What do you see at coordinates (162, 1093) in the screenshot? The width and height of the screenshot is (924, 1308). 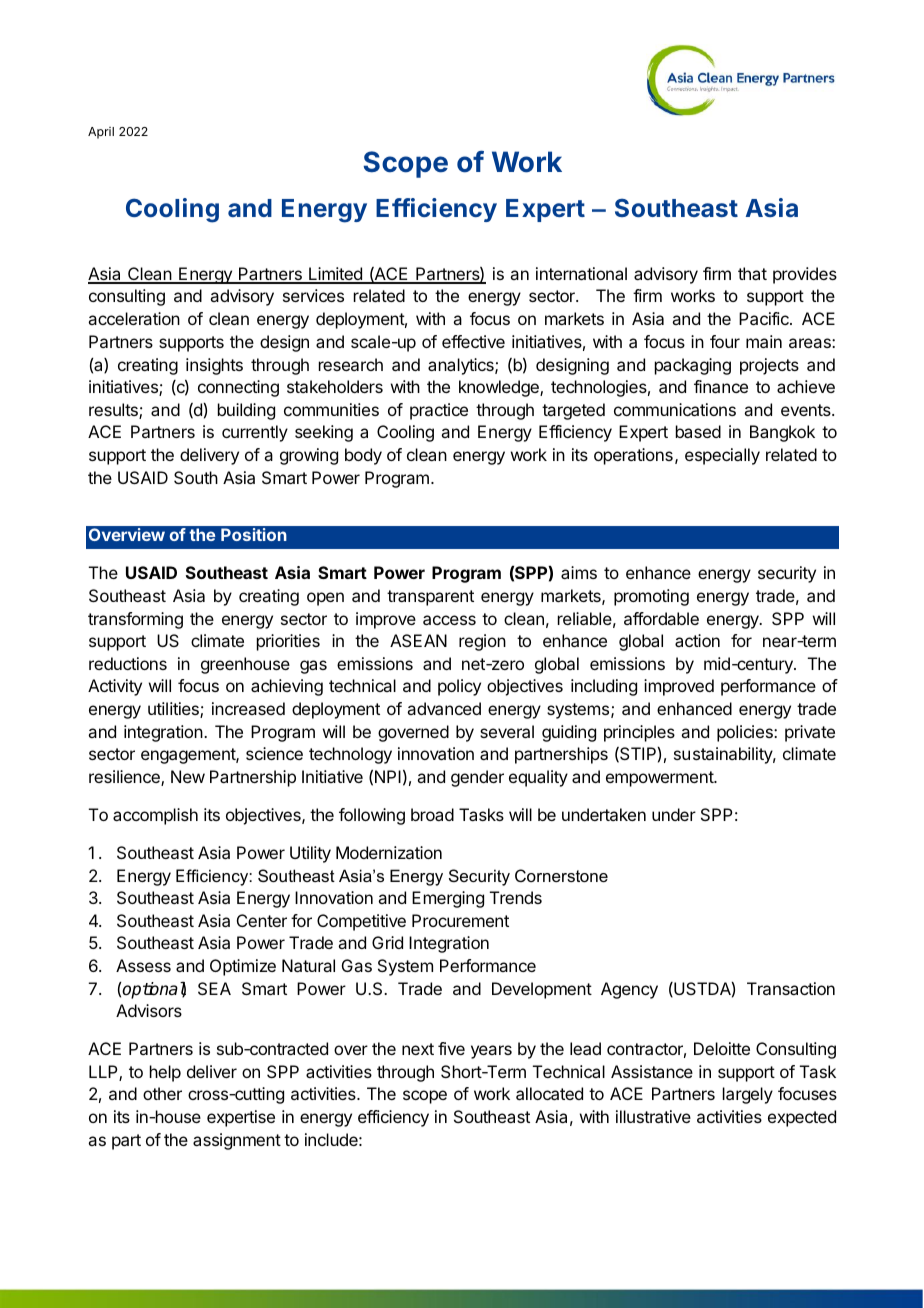 I see `other` at bounding box center [162, 1093].
